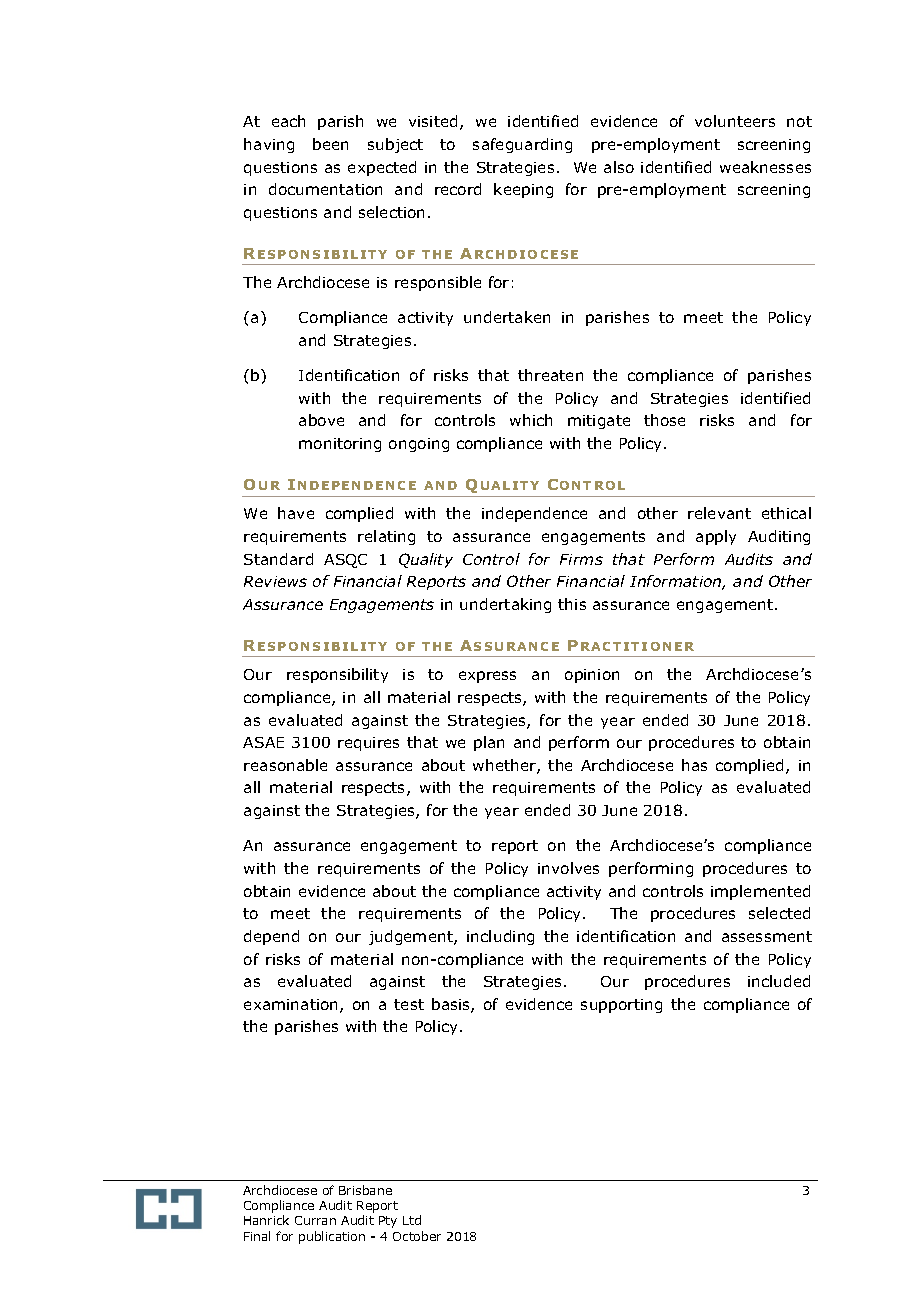 This screenshot has width=924, height=1308. Describe the element at coordinates (315, 1220) in the screenshot. I see `Curran` at that location.
